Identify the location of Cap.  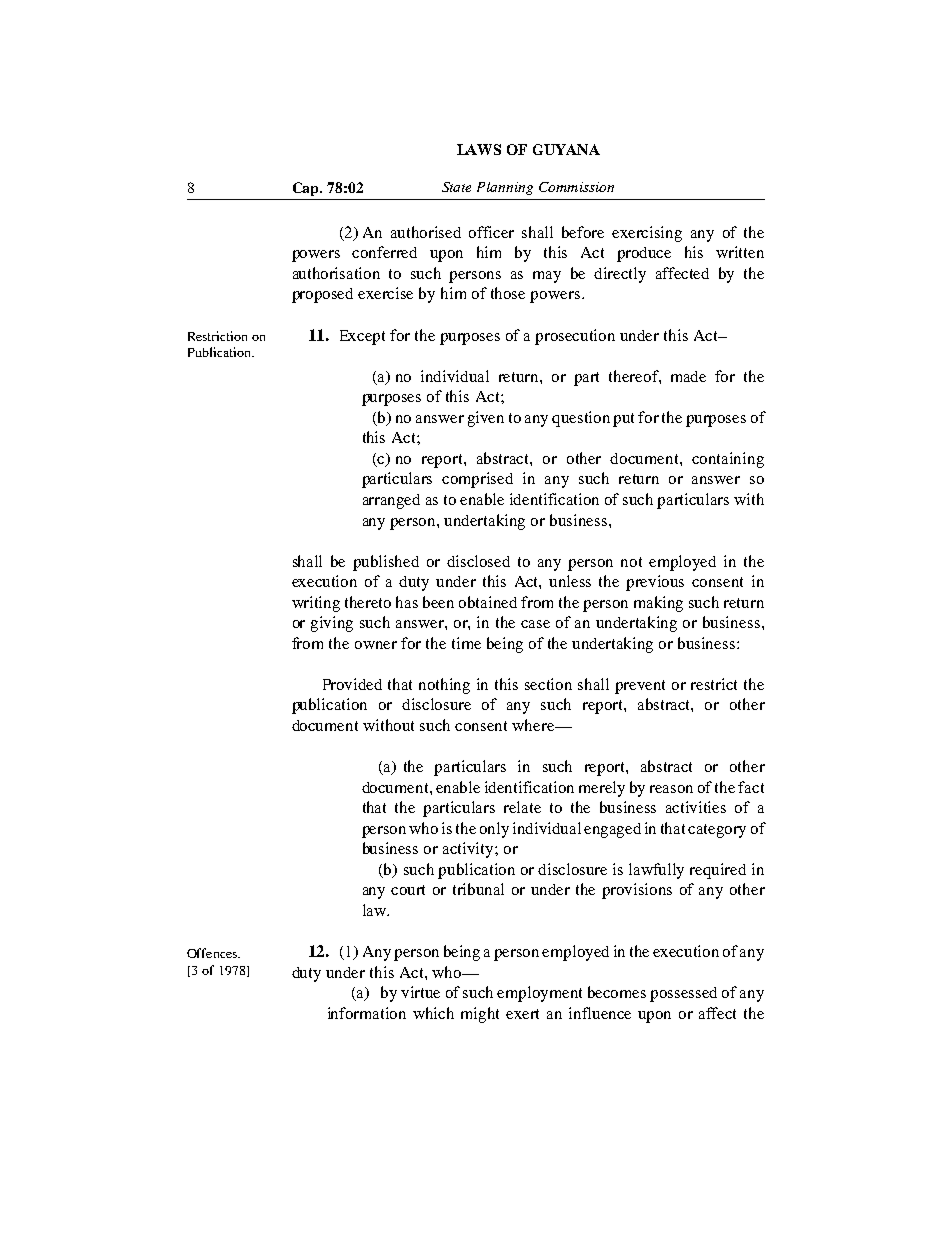
(307, 189).
